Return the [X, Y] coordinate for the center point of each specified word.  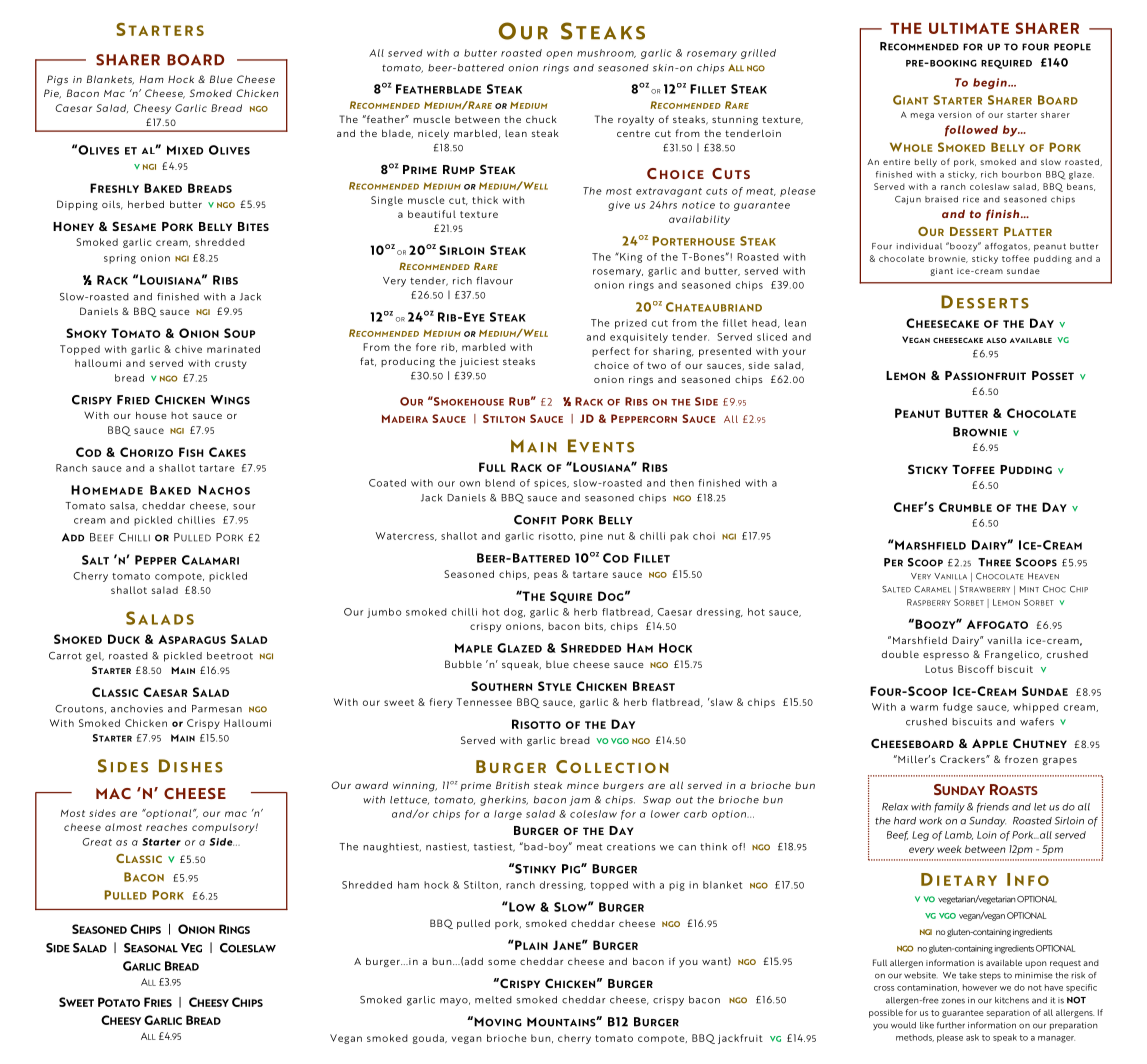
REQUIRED [1006, 64]
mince [583, 785]
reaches [166, 827]
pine [591, 537]
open [559, 55]
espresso [946, 656]
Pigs [57, 80]
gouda [429, 1039]
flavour [494, 281]
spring [120, 259]
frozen [1021, 759]
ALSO [996, 340]
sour [244, 507]
